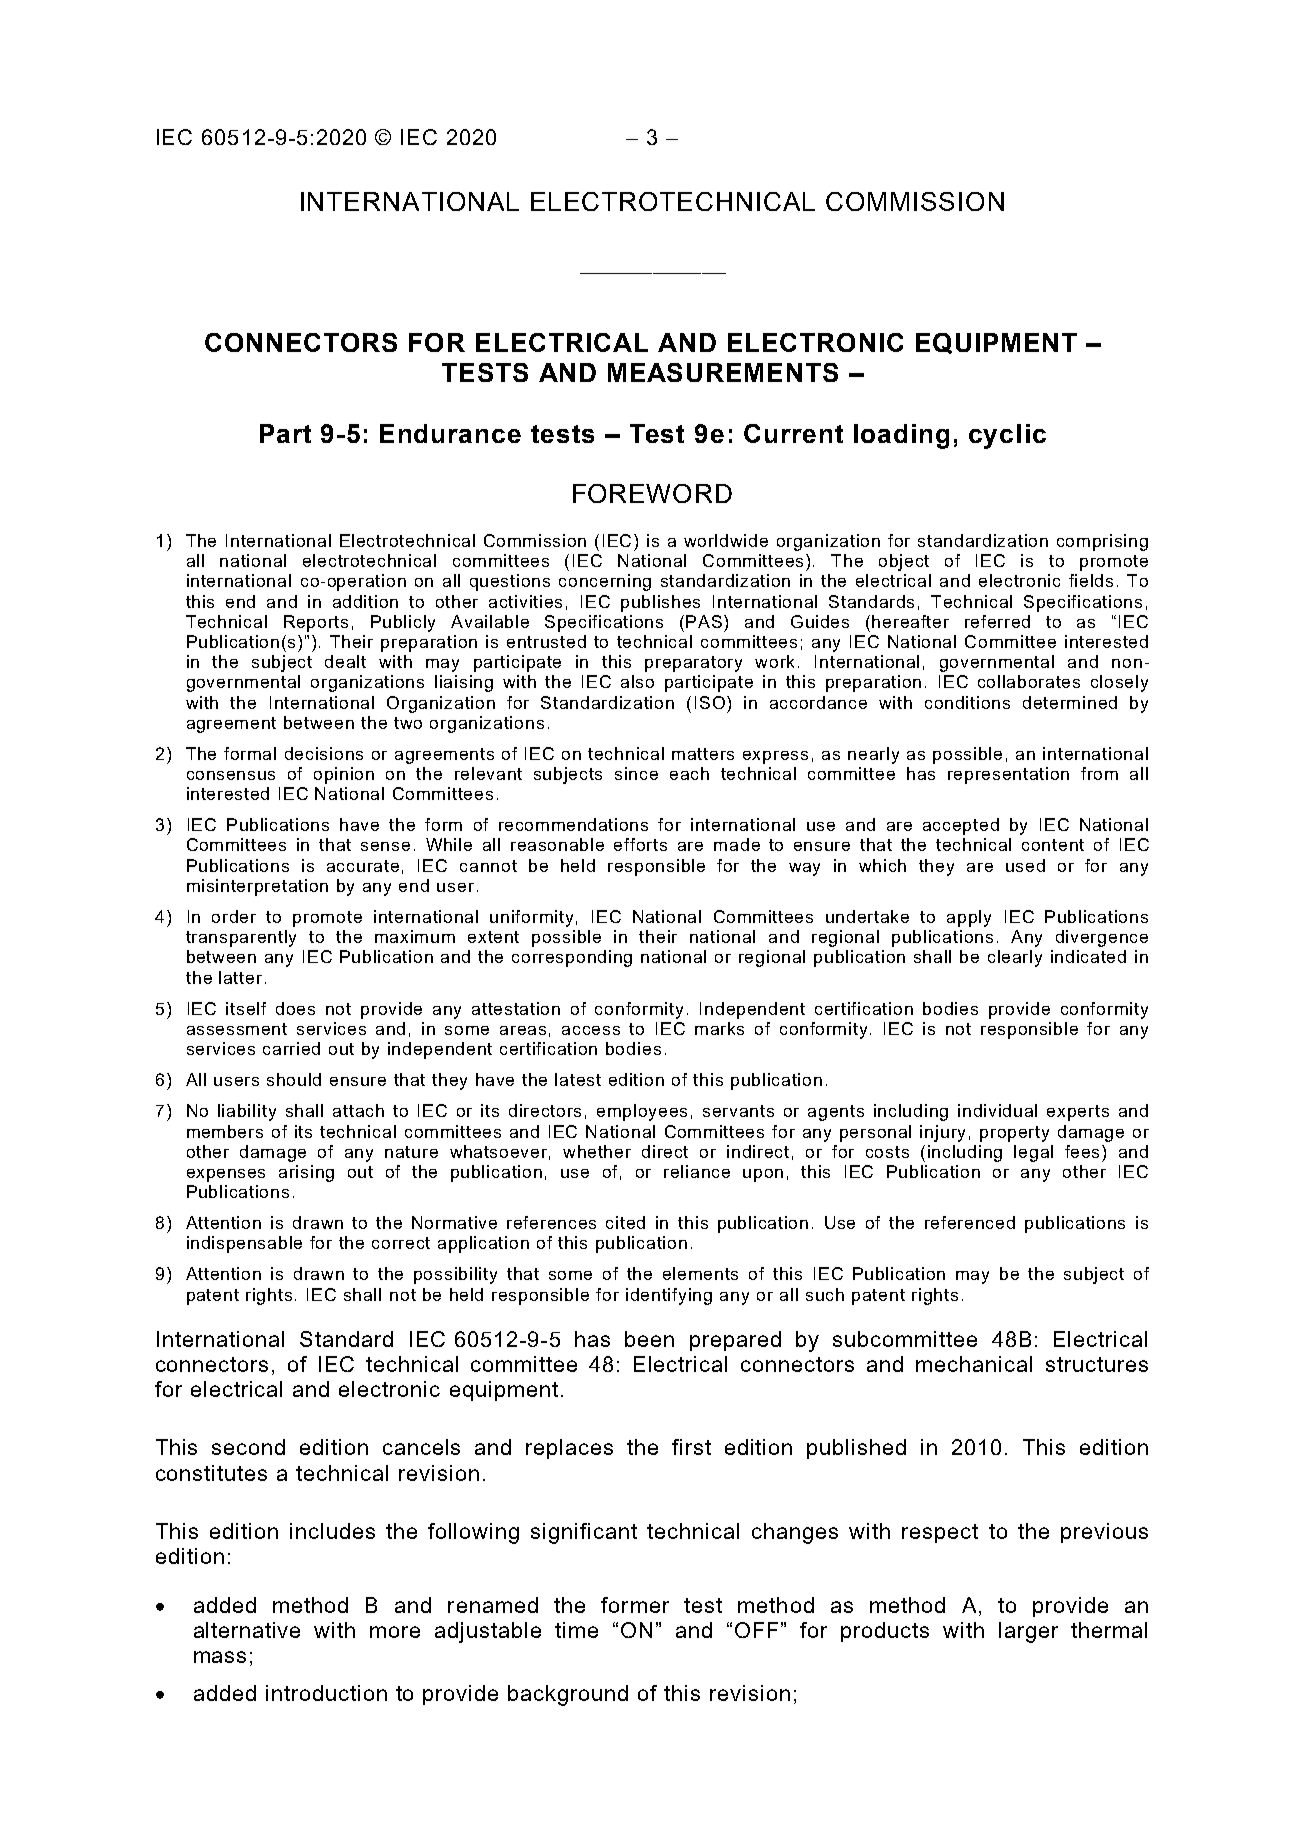  I want to click on introduction, so click(326, 1693).
